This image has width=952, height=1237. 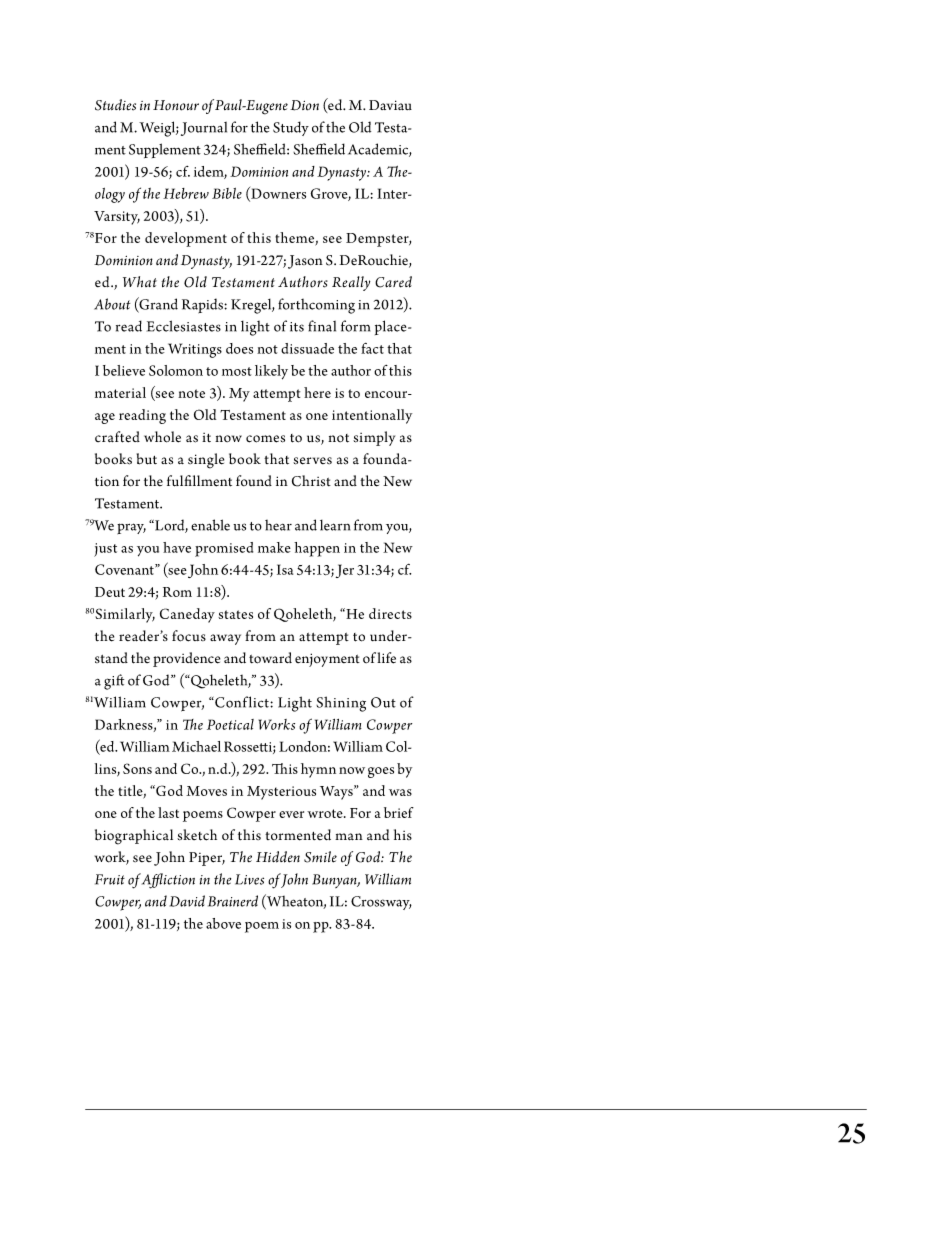 What do you see at coordinates (304, 105) in the image?
I see `Dion` at bounding box center [304, 105].
